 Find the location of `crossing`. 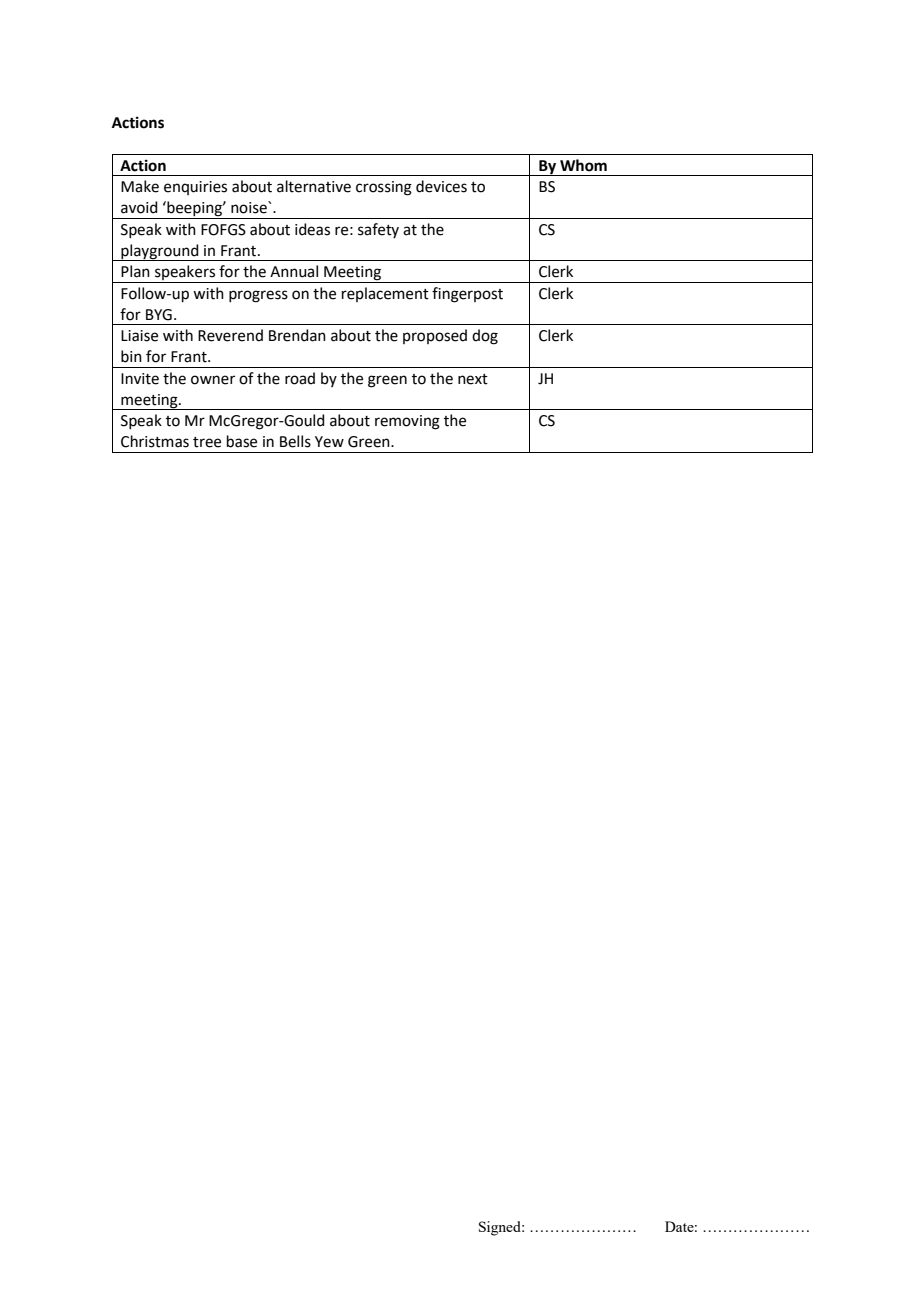

crossing is located at coordinates (384, 188).
